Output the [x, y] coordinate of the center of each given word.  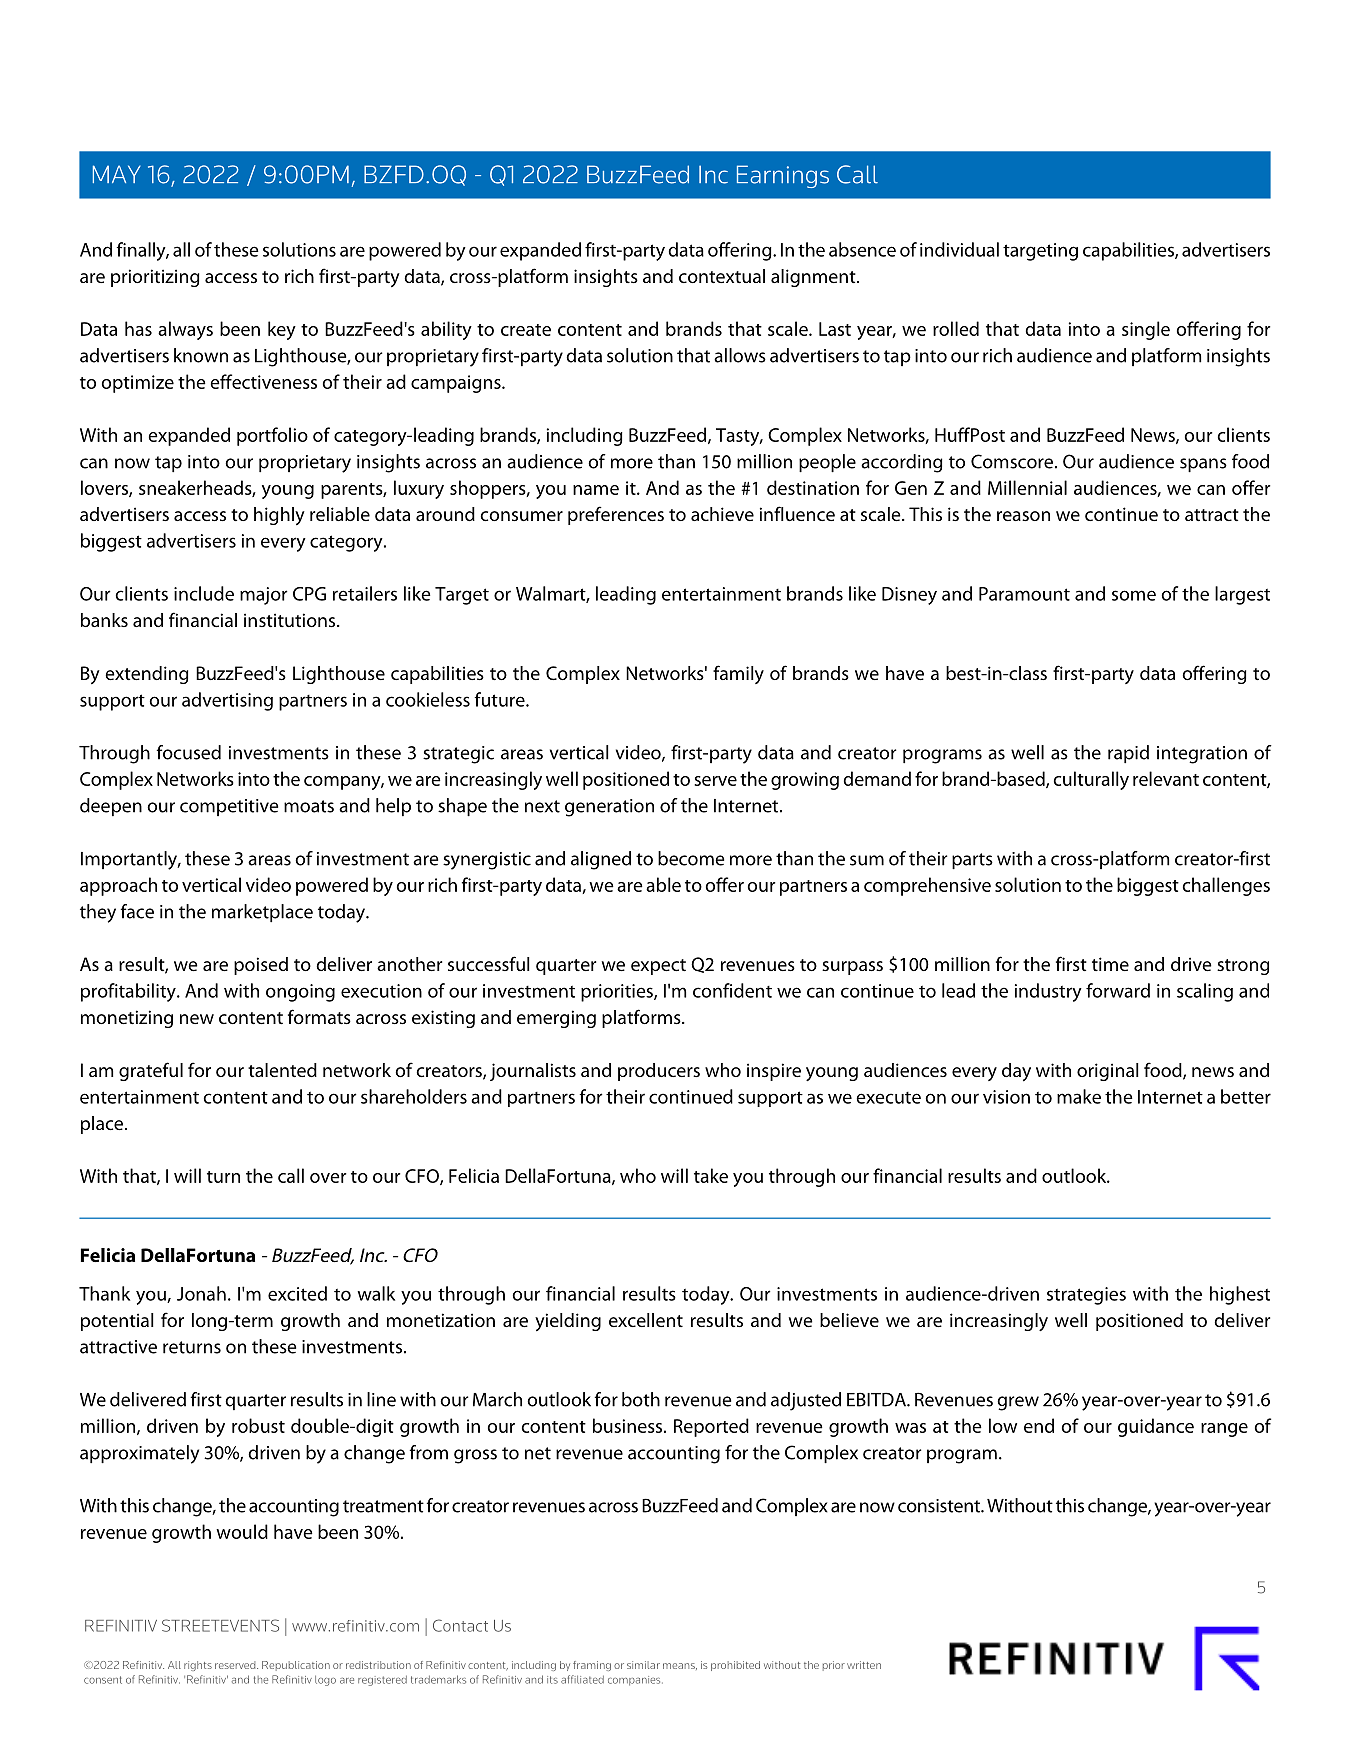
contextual [722, 276]
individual [959, 249]
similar [643, 1665]
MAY [117, 174]
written [864, 1665]
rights [198, 1666]
